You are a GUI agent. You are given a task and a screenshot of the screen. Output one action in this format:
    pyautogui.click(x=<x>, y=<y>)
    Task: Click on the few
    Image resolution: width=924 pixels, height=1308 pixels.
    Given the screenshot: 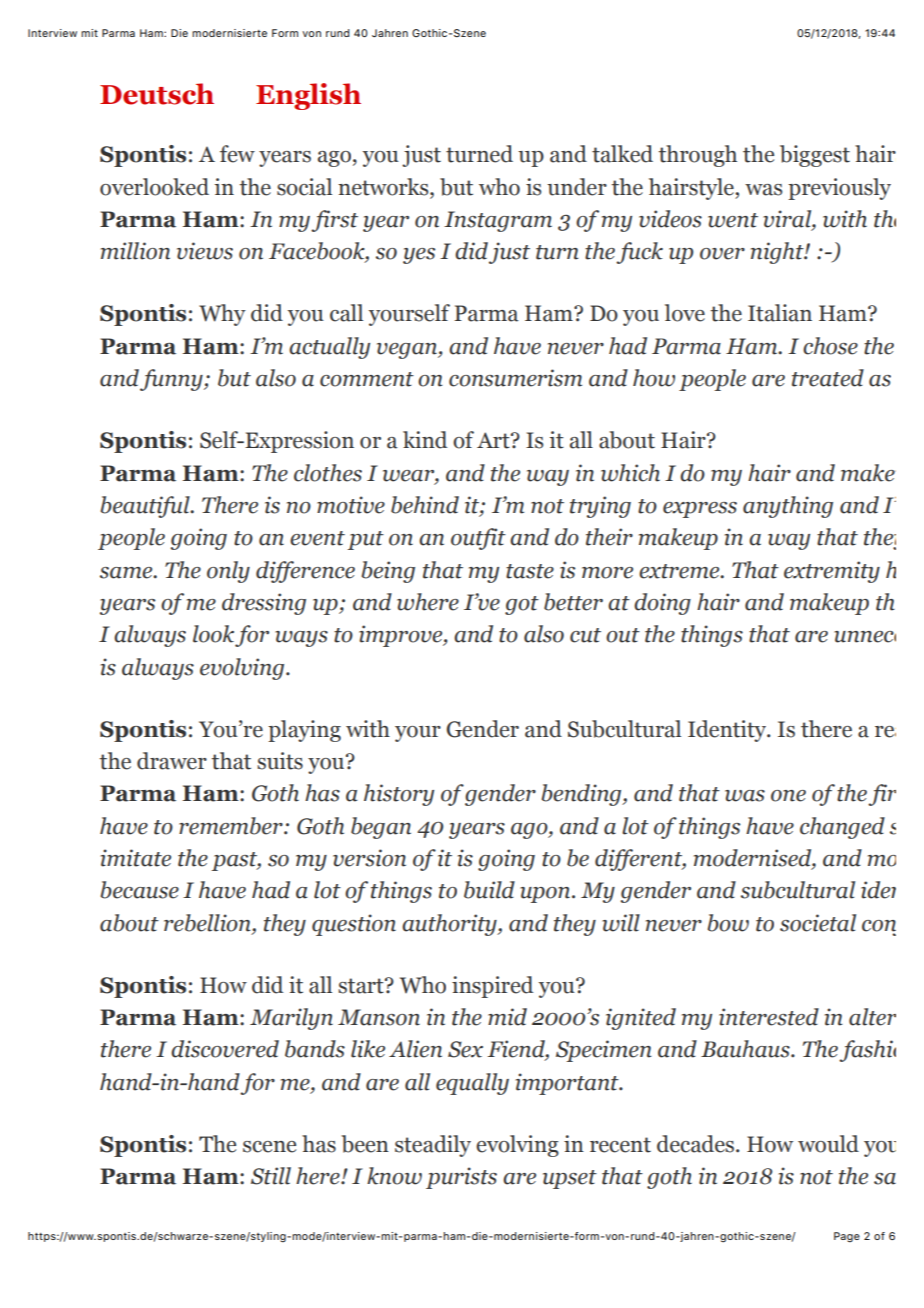 What is the action you would take?
    pyautogui.click(x=237, y=154)
